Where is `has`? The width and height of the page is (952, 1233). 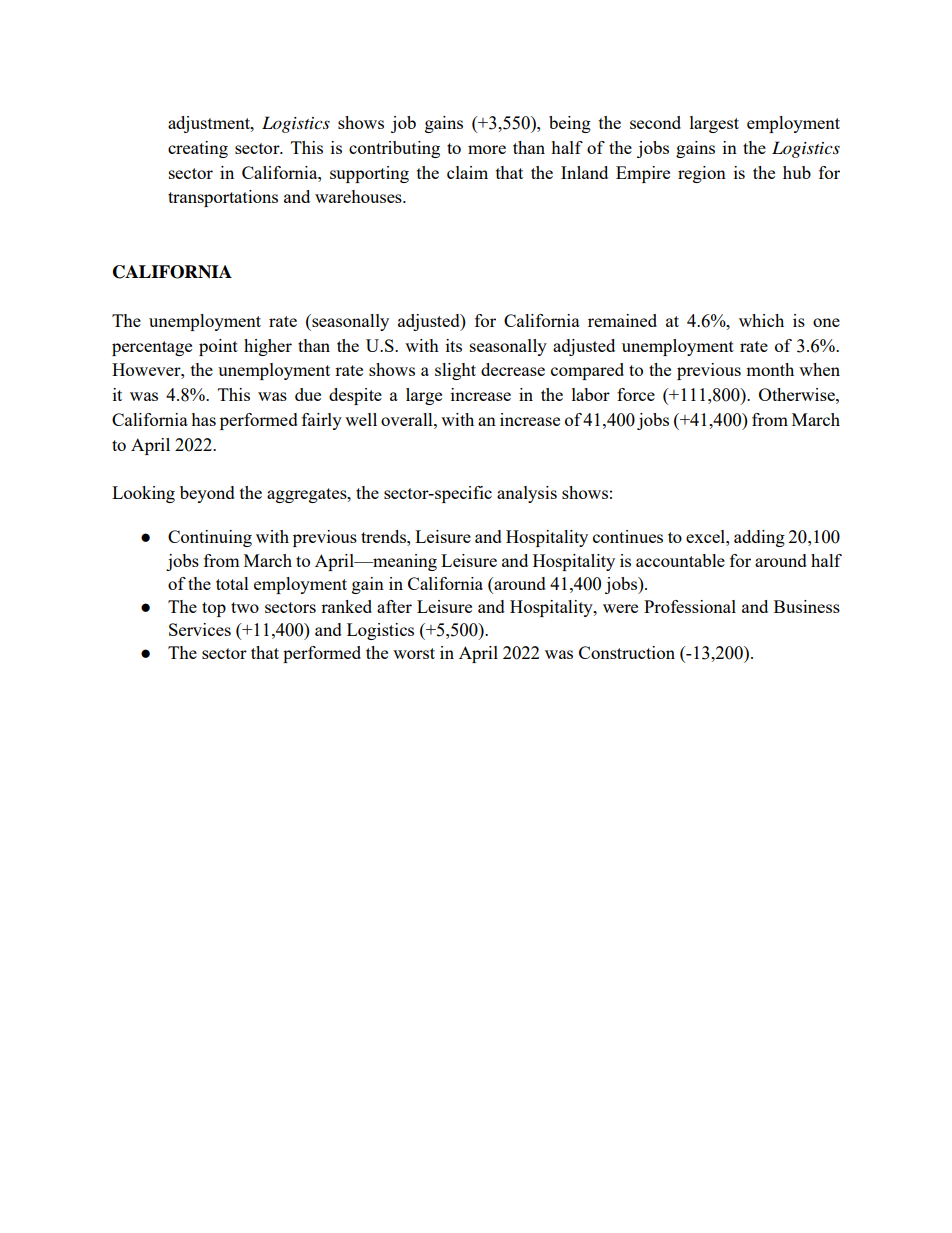
has is located at coordinates (203, 419).
